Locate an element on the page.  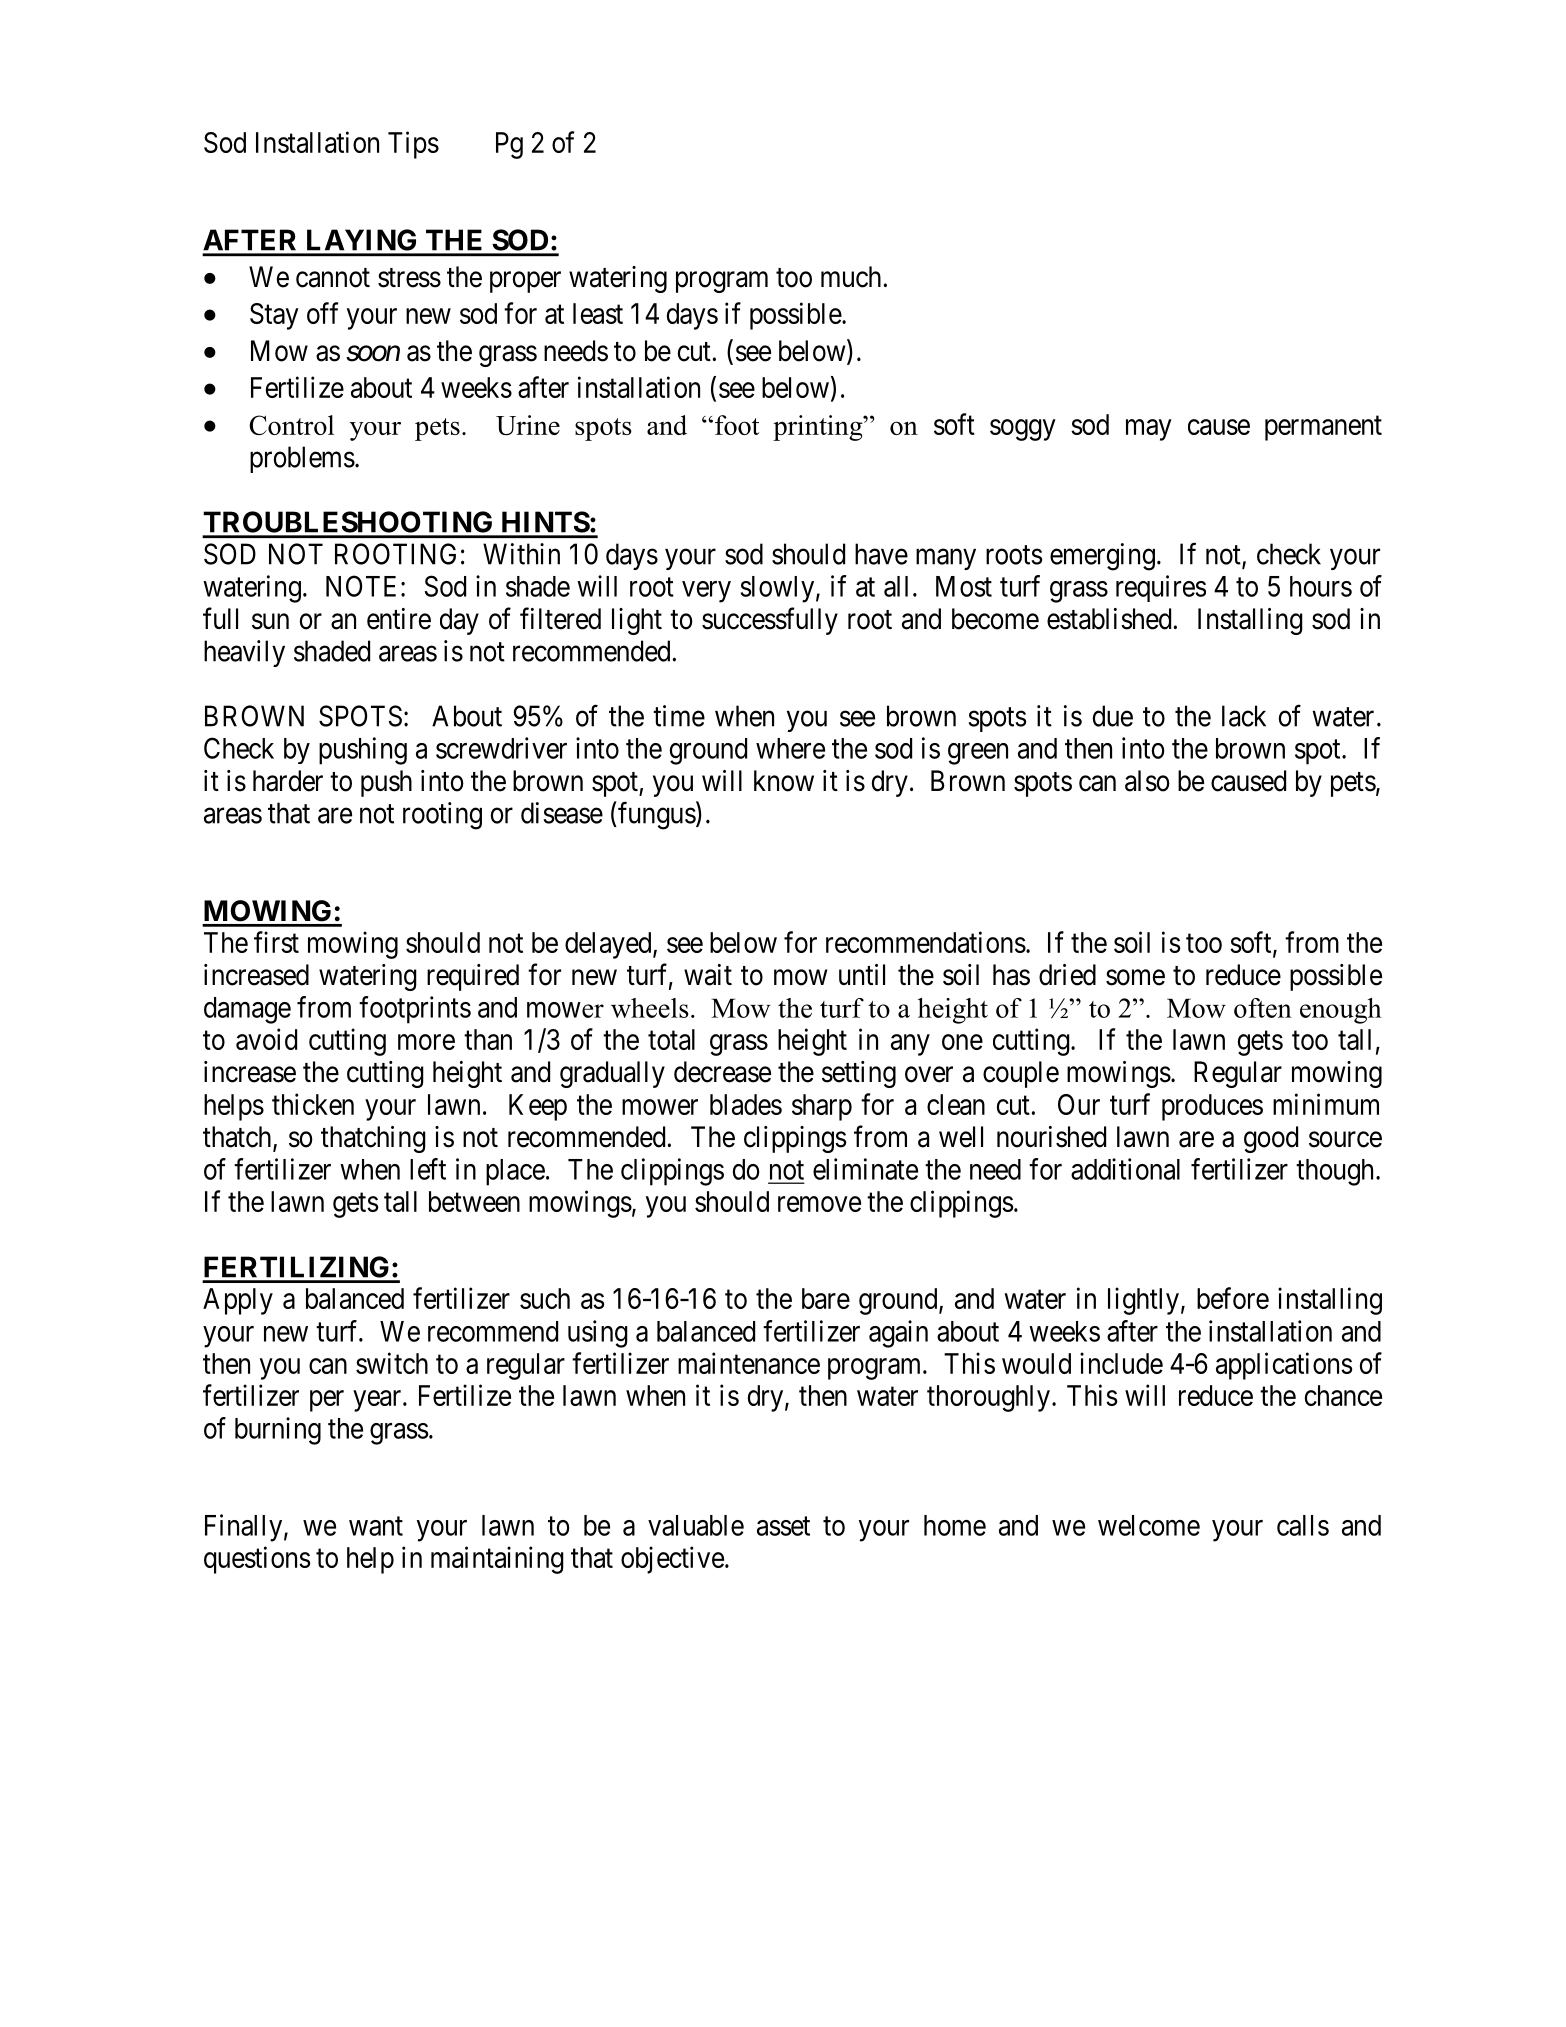
have is located at coordinates (881, 554).
